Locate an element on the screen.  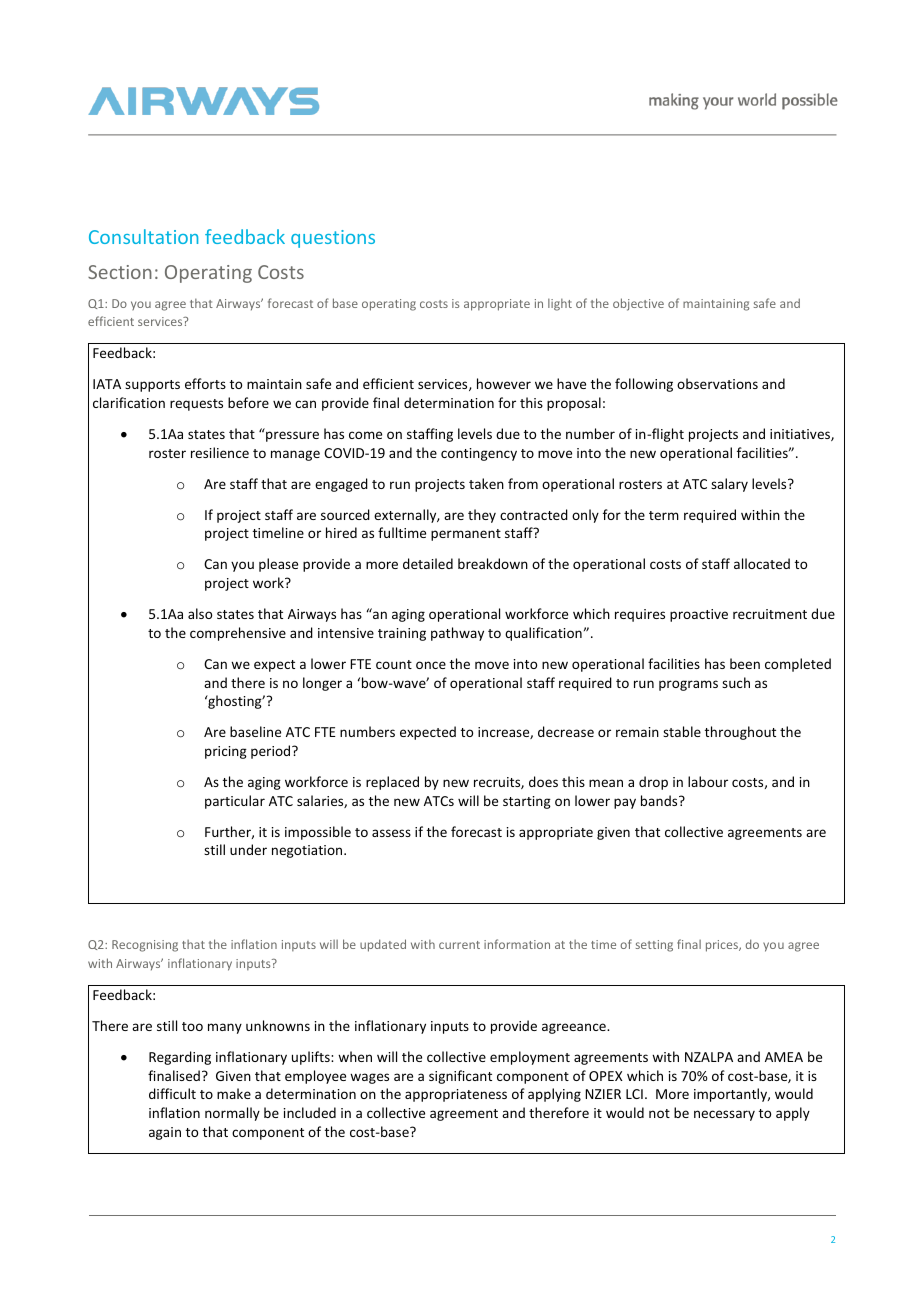
questions is located at coordinates (333, 239).
